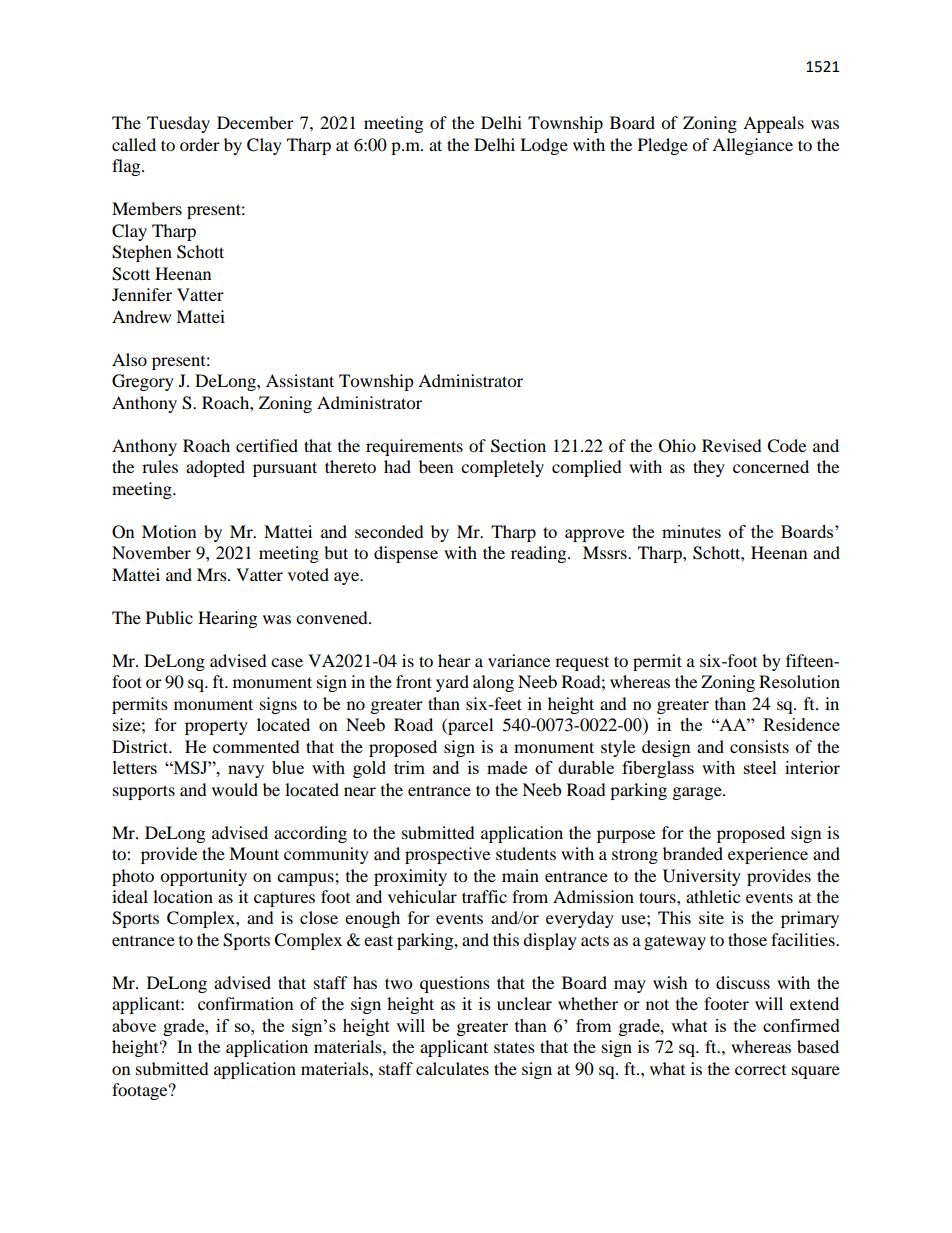 The image size is (952, 1233). I want to click on order, so click(200, 144).
